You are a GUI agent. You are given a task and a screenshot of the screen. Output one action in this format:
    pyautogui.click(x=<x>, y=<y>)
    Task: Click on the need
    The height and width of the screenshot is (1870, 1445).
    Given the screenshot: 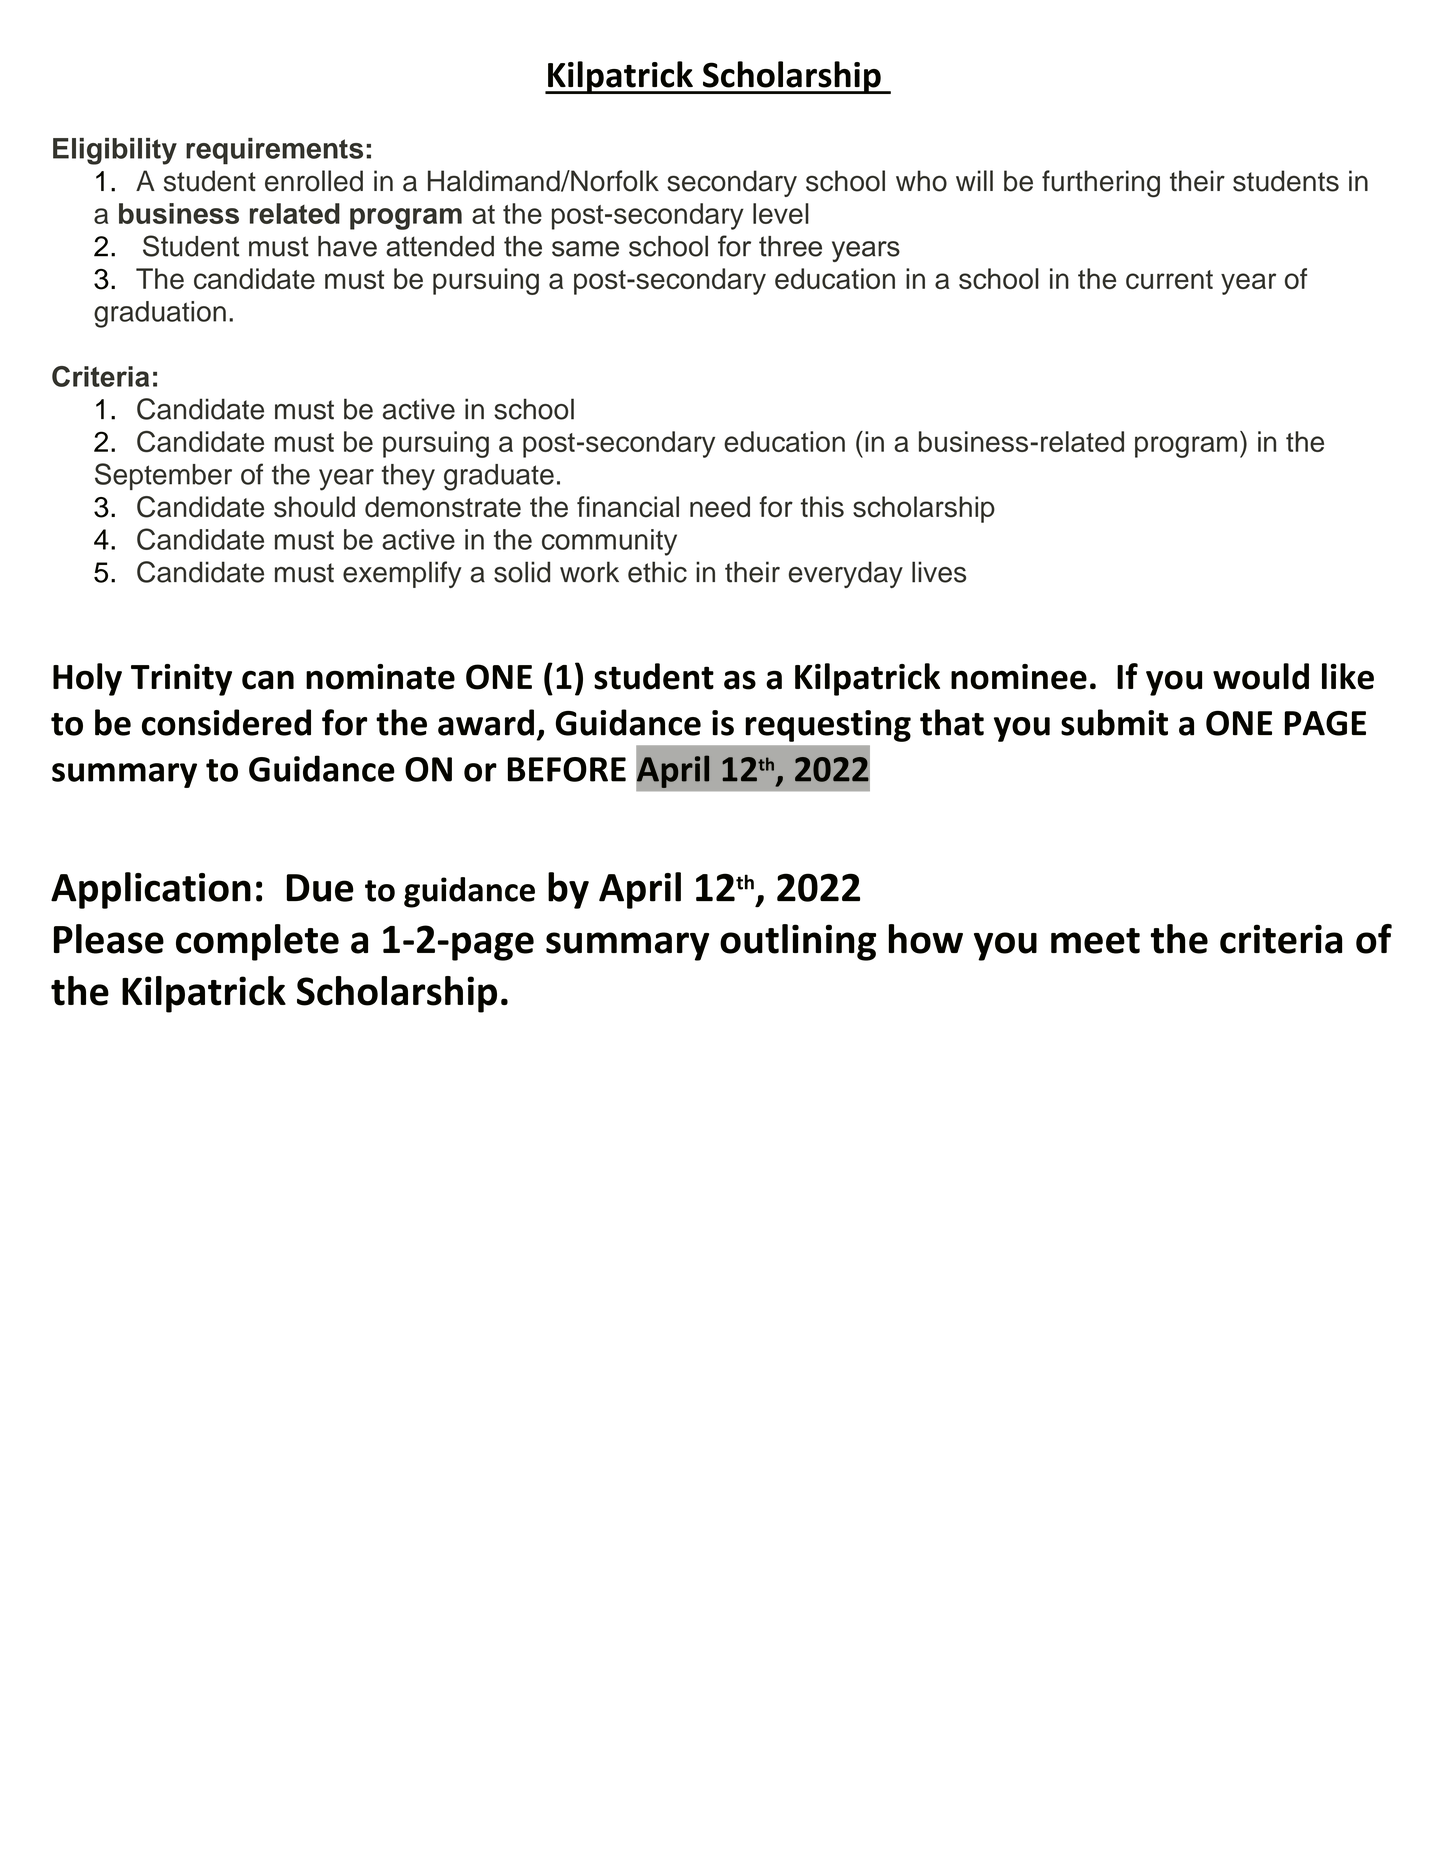 What is the action you would take?
    pyautogui.click(x=720, y=507)
